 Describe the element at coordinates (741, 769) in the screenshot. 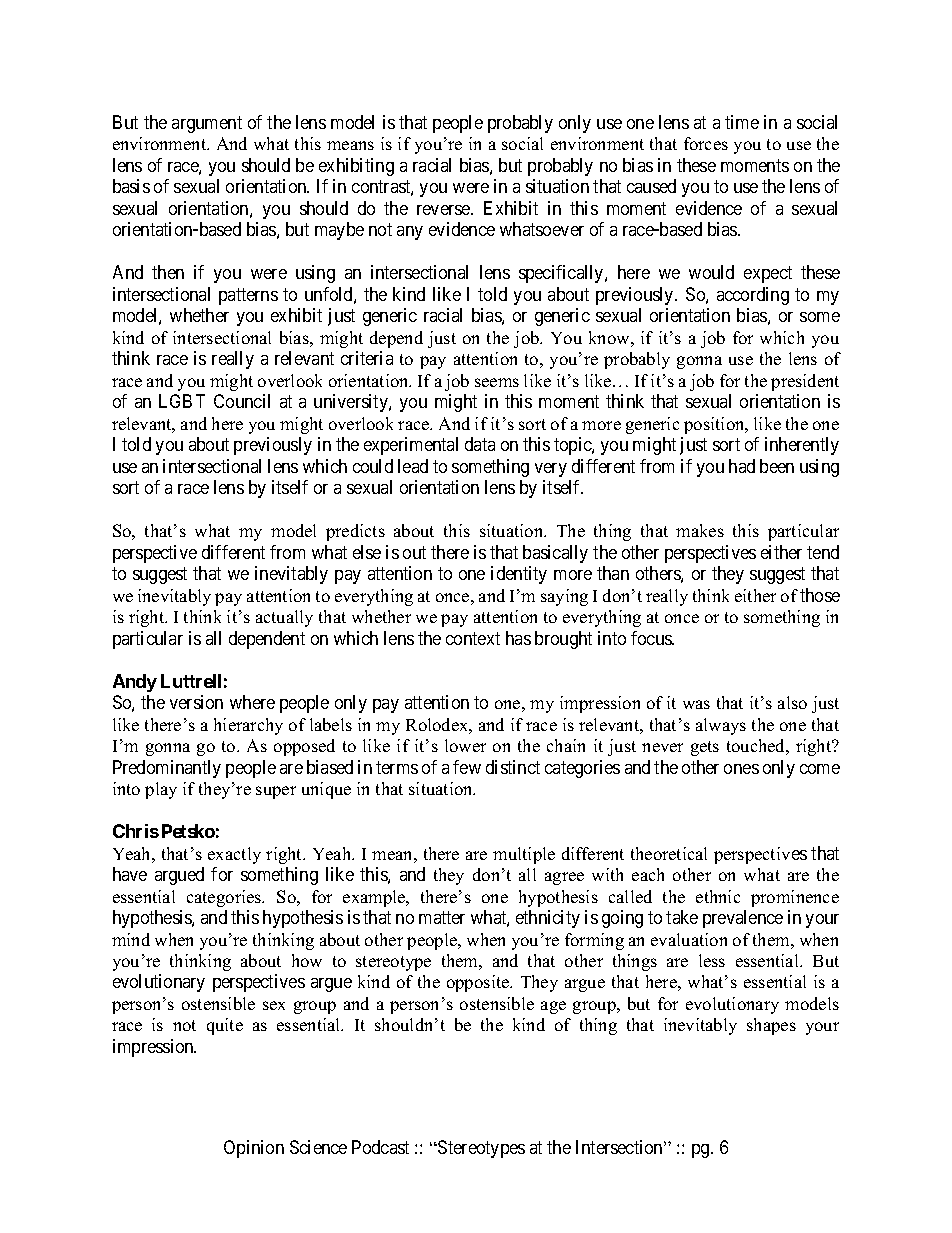

I see `ones` at that location.
